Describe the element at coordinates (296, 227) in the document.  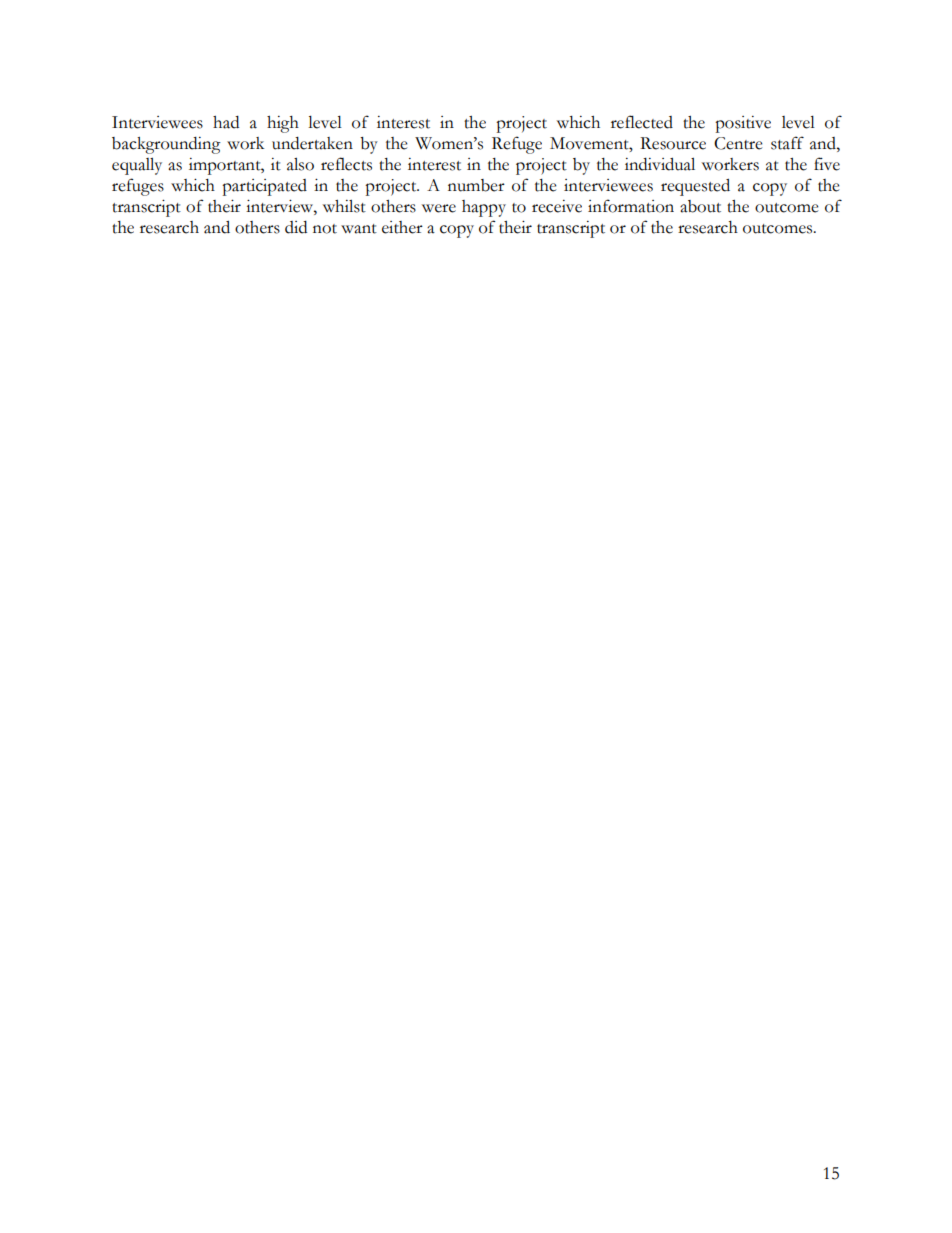
I see `did` at that location.
